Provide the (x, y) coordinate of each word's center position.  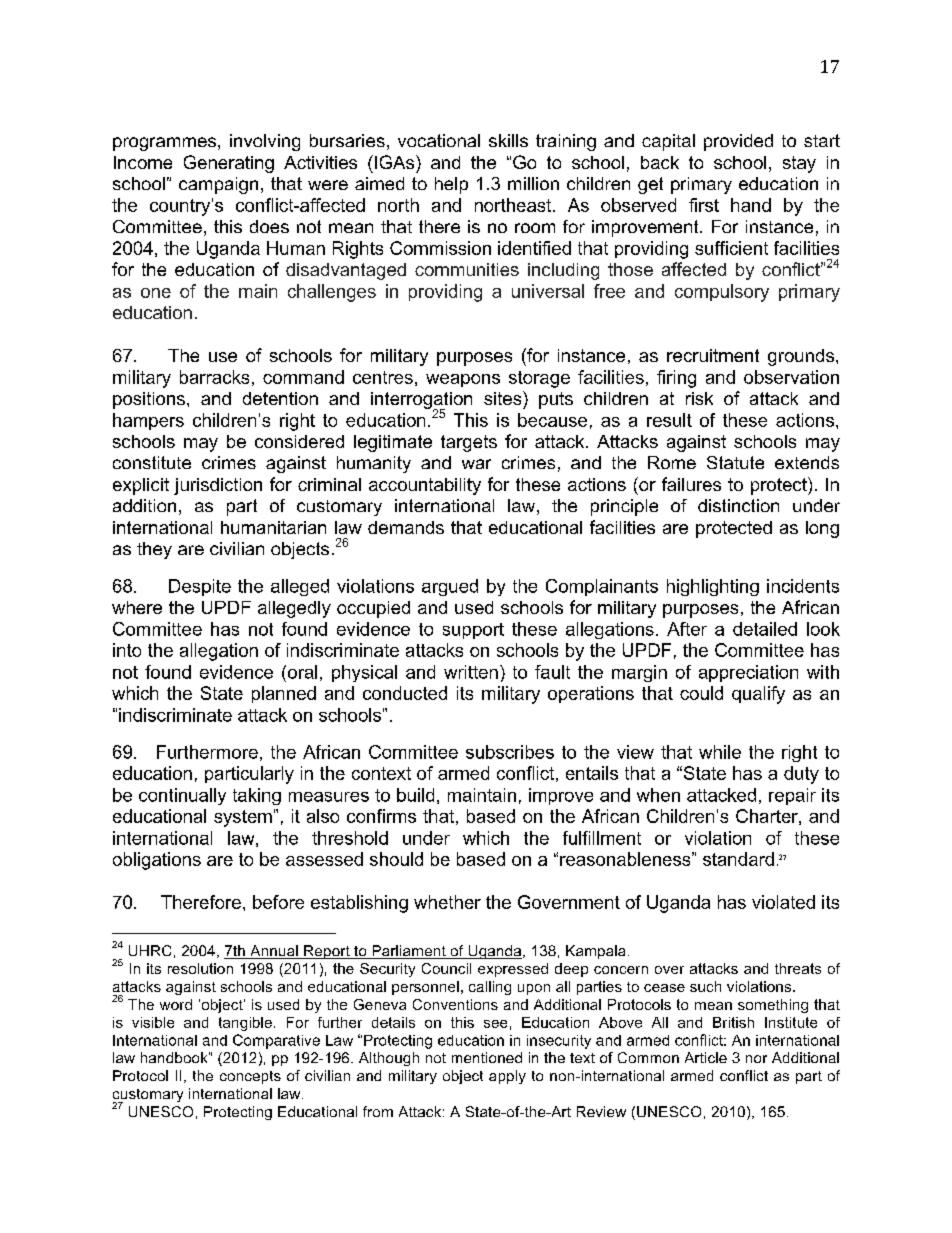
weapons (463, 380)
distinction (738, 505)
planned (284, 694)
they (154, 550)
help (451, 185)
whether (447, 902)
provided (738, 142)
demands (406, 527)
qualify (758, 695)
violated (783, 902)
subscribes (510, 752)
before (278, 902)
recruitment (713, 355)
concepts (250, 1077)
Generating (229, 164)
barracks (214, 377)
